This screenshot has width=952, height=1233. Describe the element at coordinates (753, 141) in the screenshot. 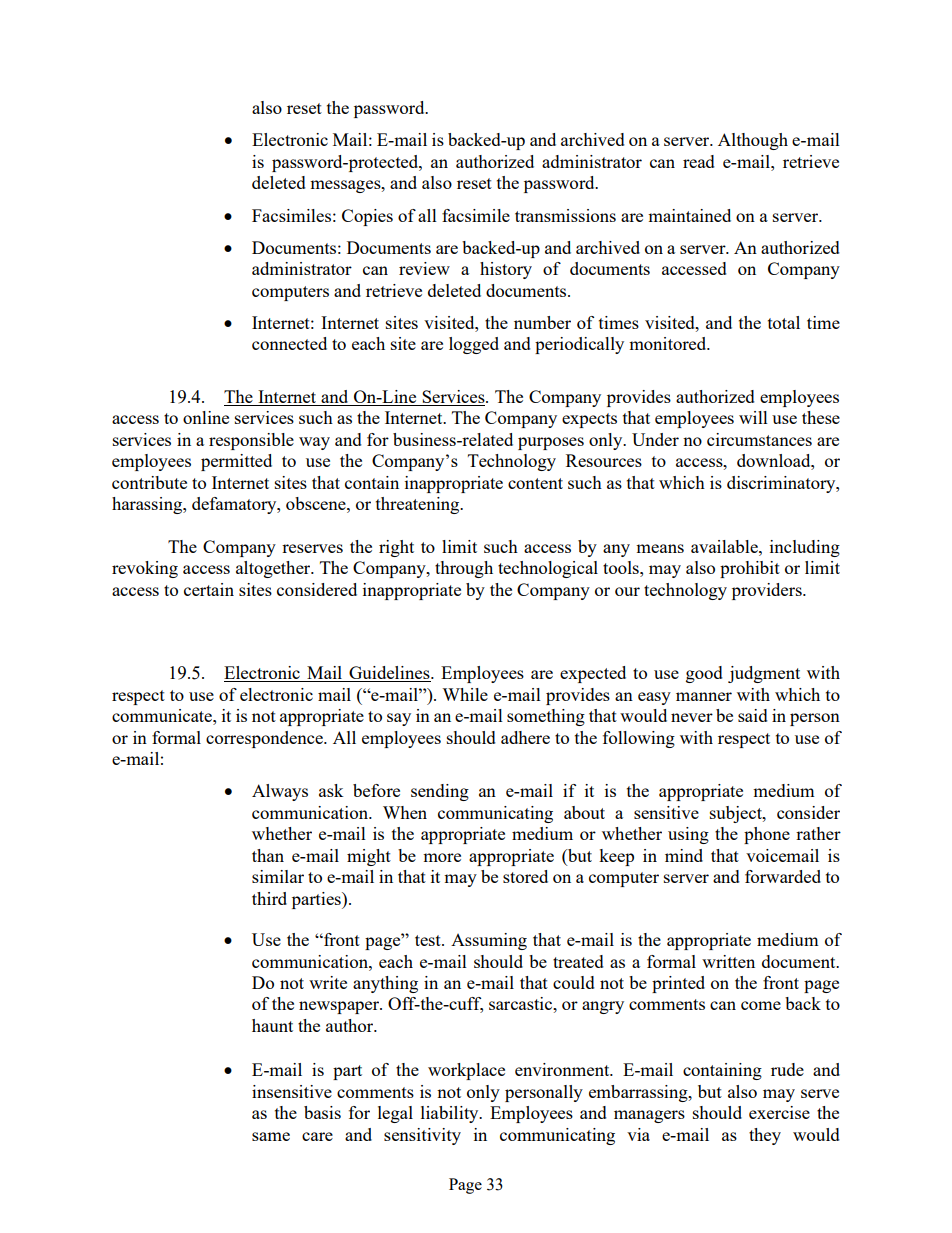

I see `Although` at that location.
